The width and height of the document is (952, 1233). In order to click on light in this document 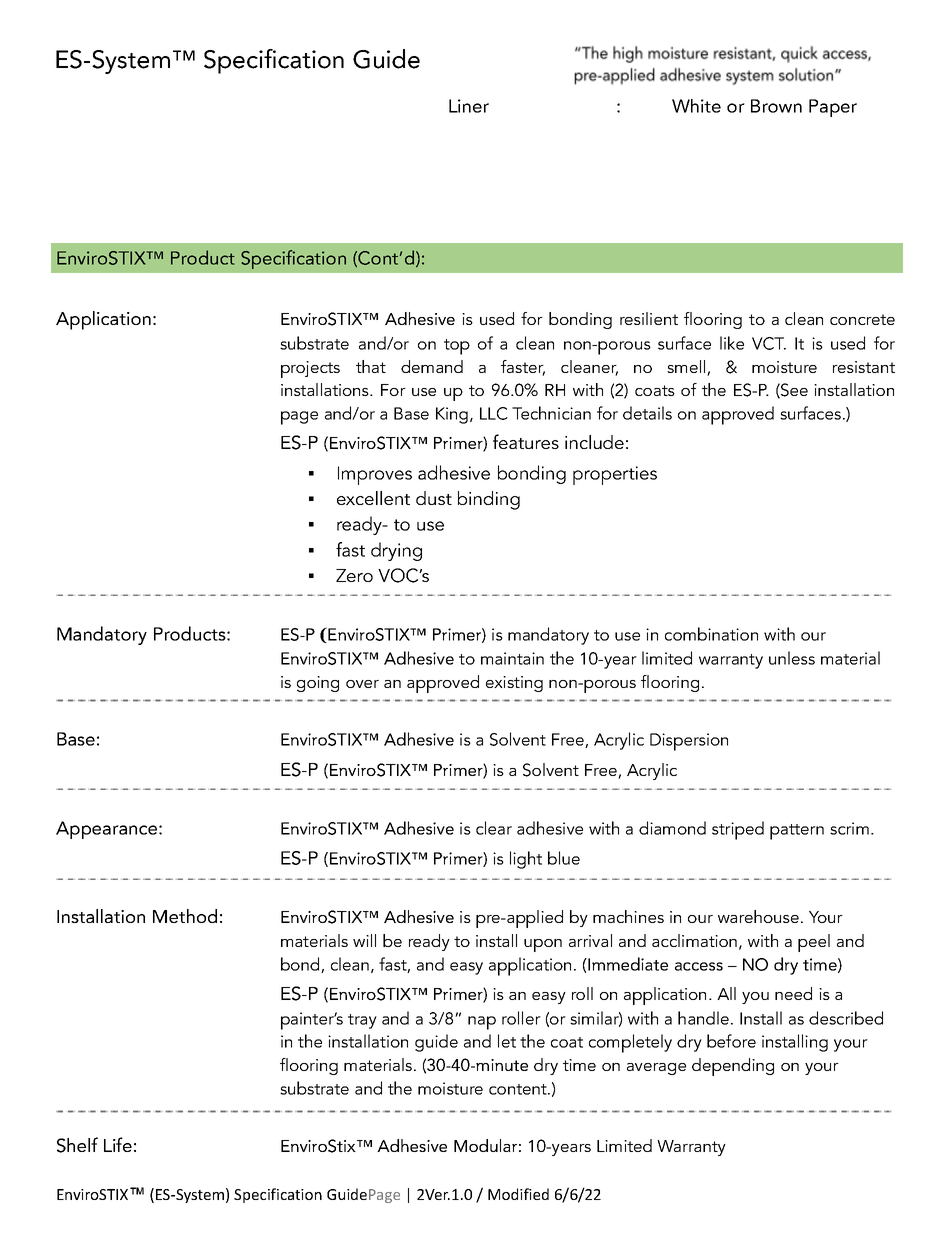, I will do `click(526, 860)`.
